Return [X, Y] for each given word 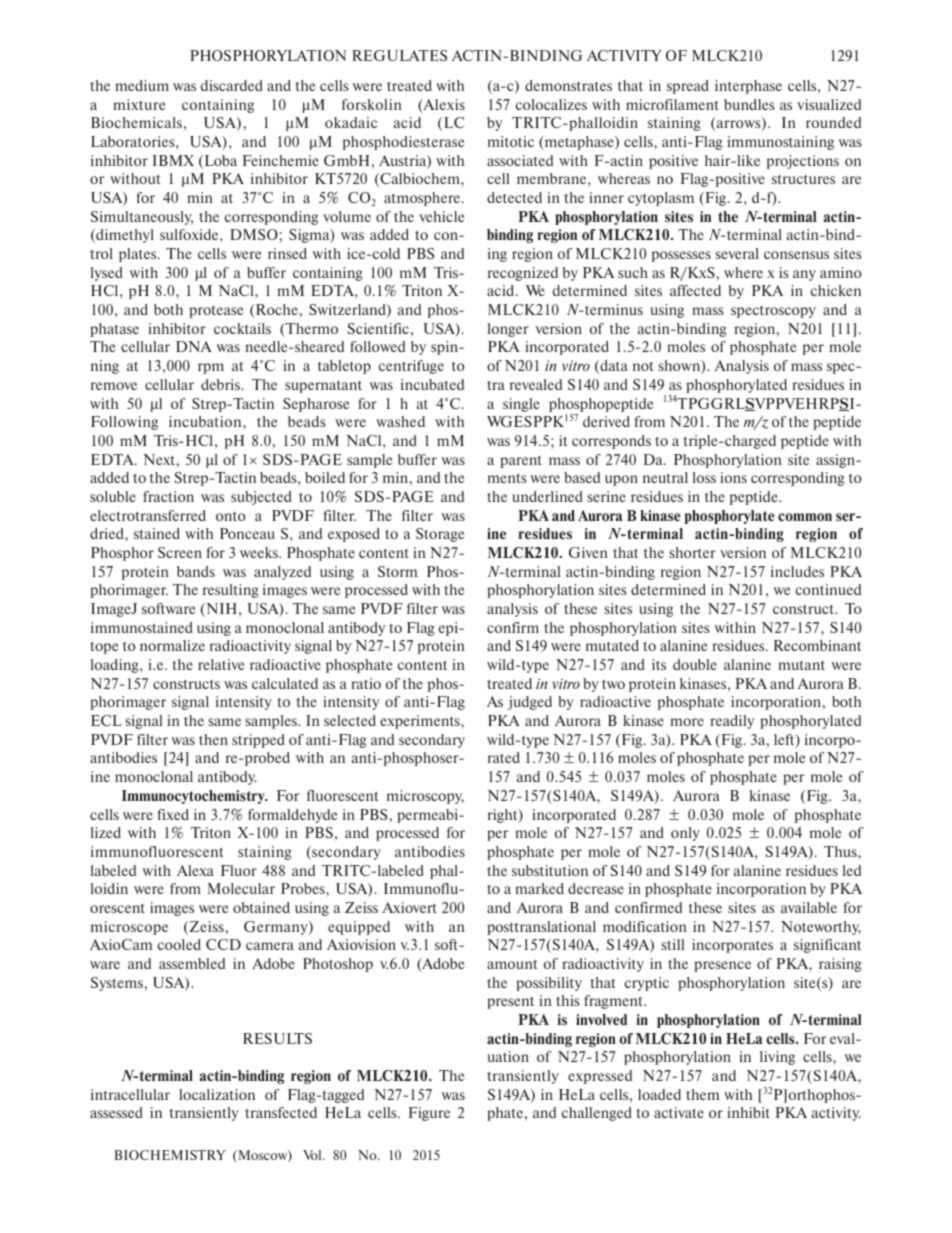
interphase [748, 87]
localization [217, 1094]
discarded [232, 85]
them [702, 1094]
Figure [429, 1114]
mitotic [511, 141]
